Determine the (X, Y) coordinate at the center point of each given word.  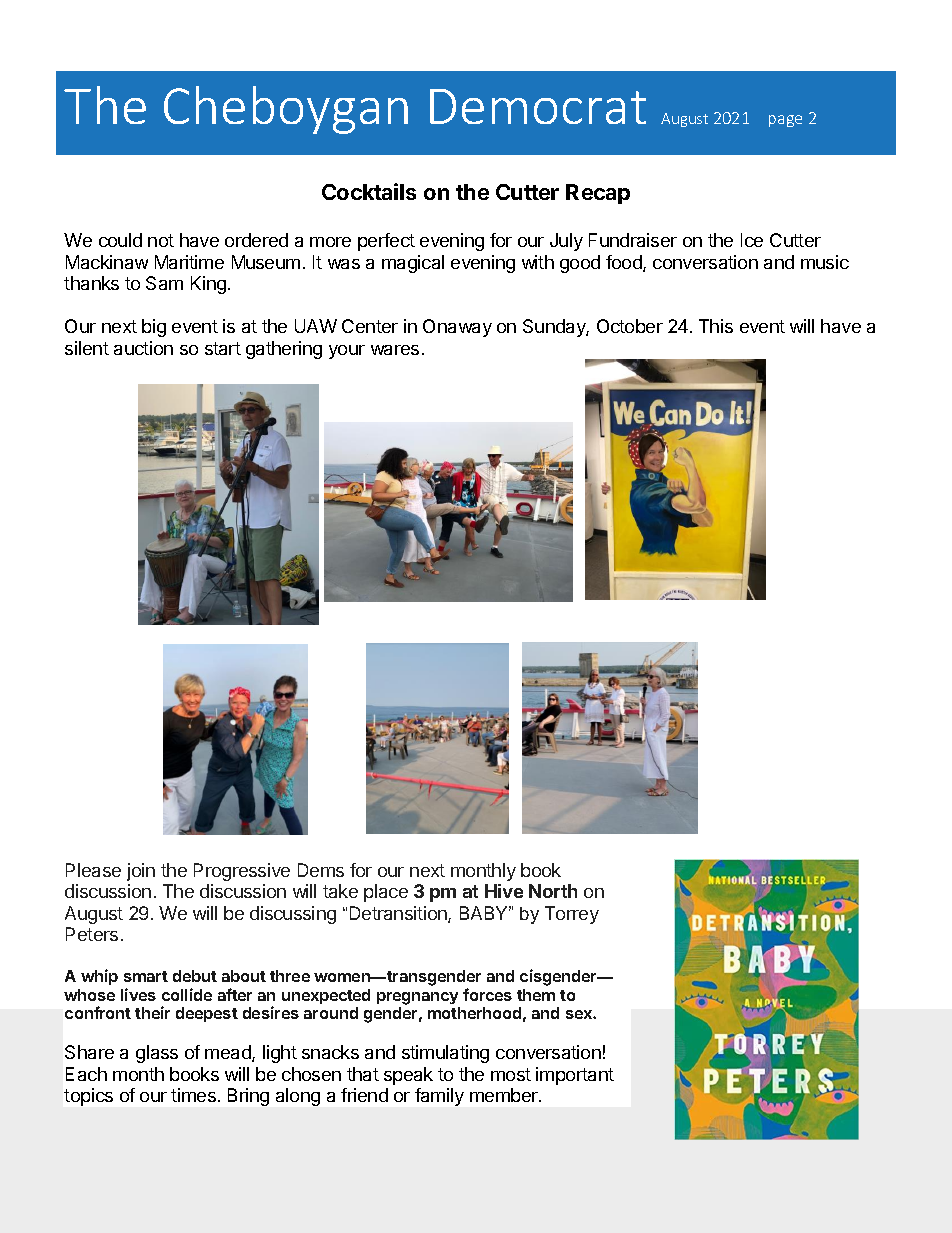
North (553, 891)
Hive (504, 891)
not (161, 240)
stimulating (445, 1054)
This (716, 326)
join (141, 872)
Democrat (538, 106)
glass (157, 1054)
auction (143, 348)
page (785, 121)
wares (395, 350)
